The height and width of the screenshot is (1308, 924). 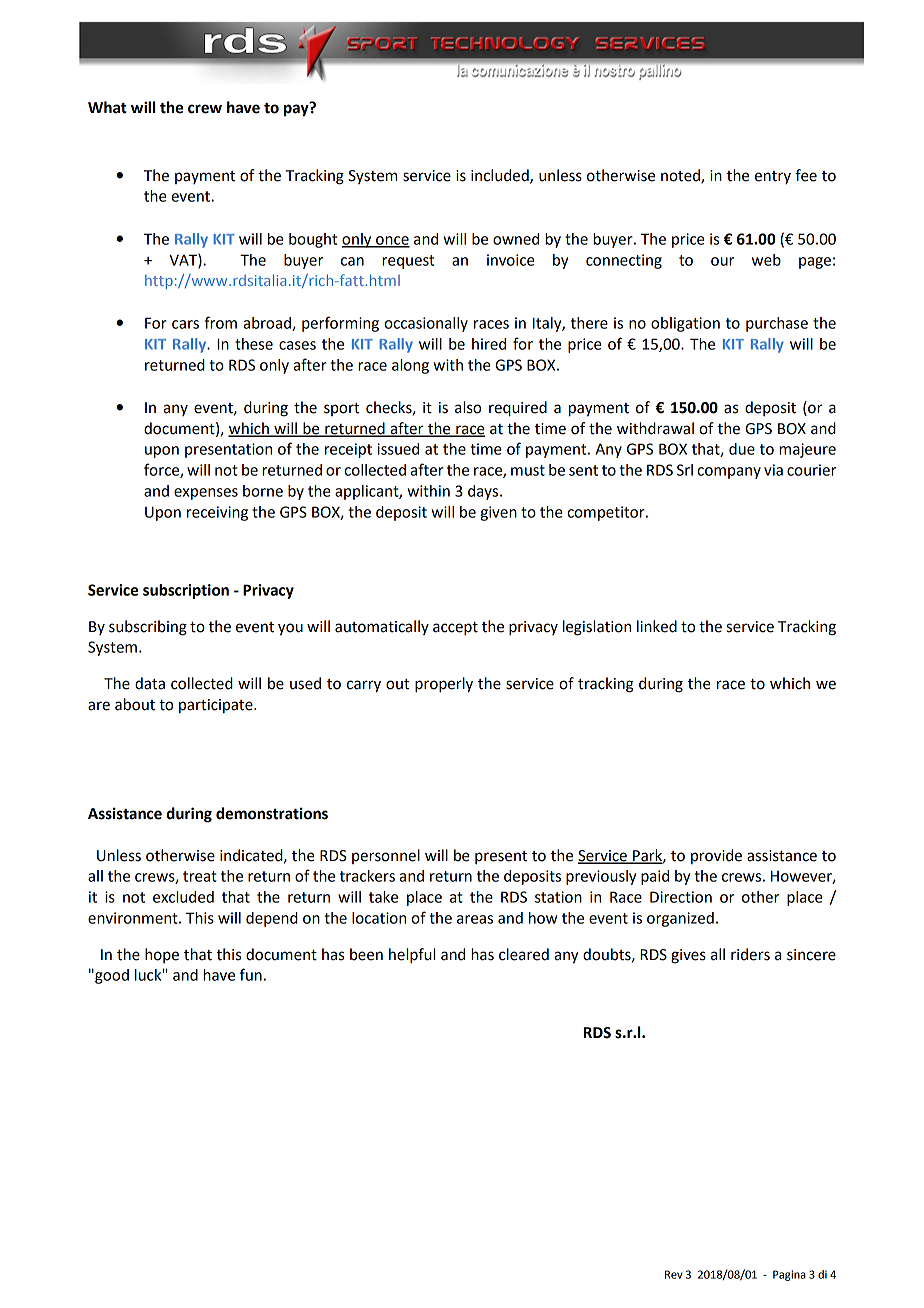 I want to click on fun, so click(x=251, y=974).
